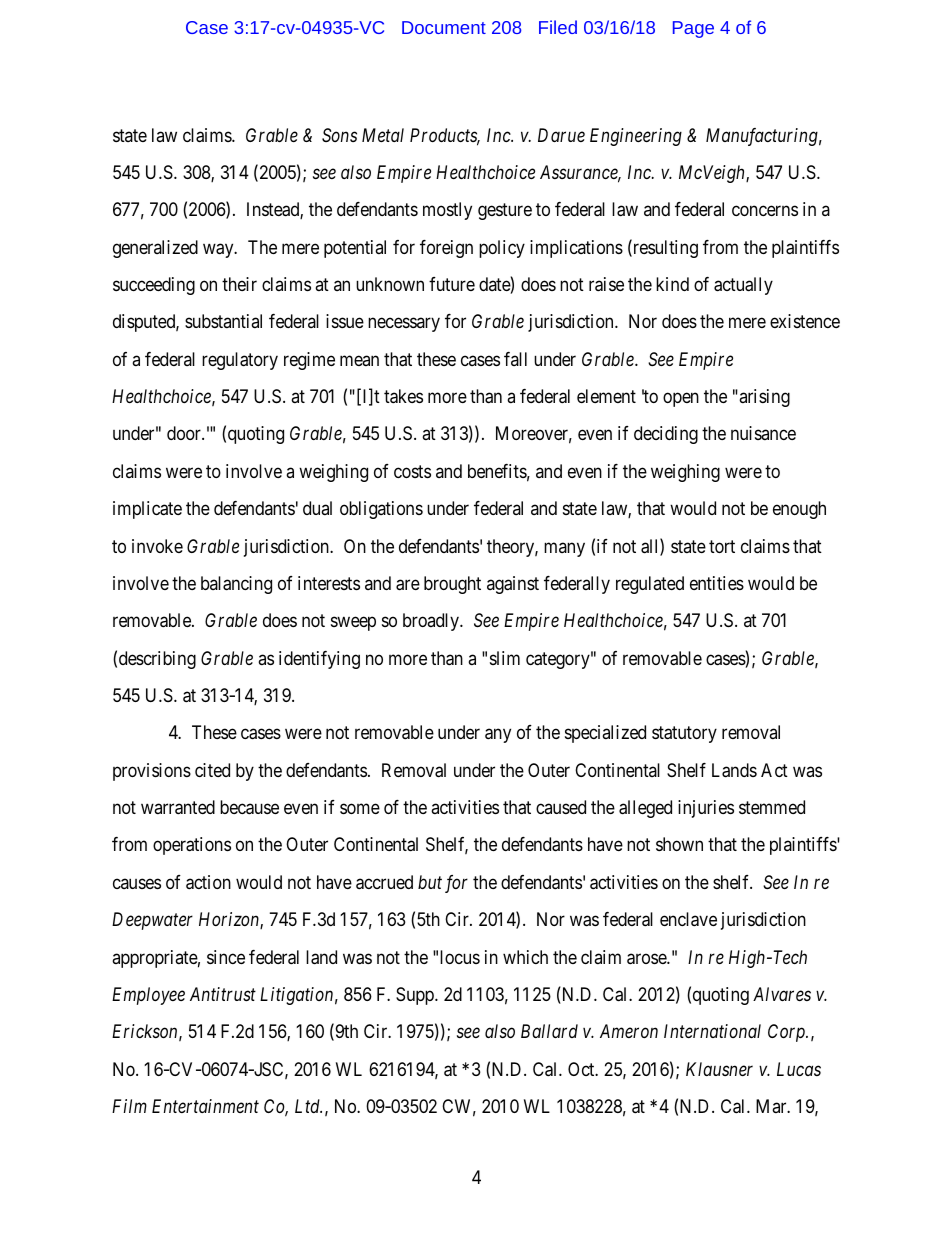  I want to click on balancing, so click(236, 585).
